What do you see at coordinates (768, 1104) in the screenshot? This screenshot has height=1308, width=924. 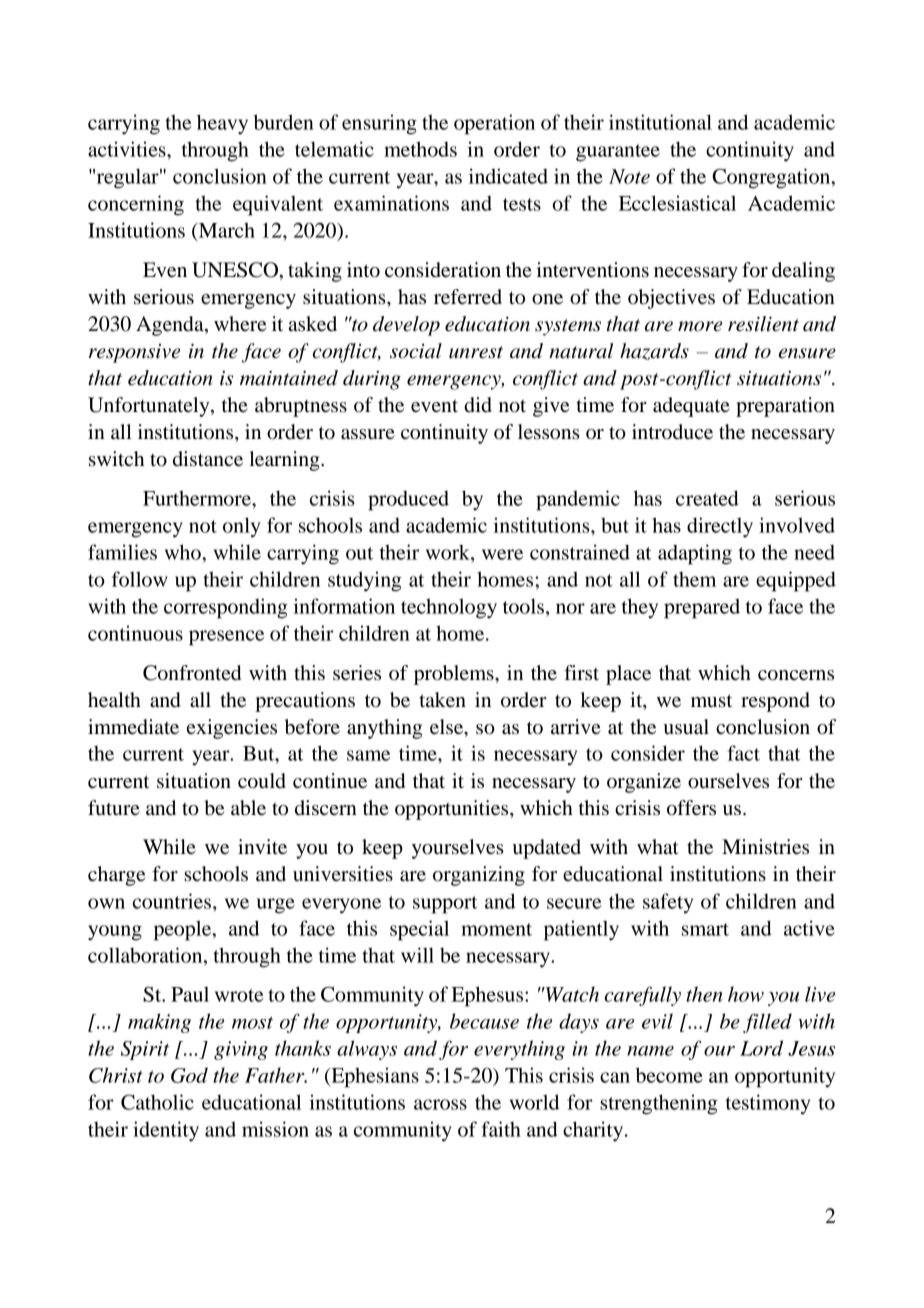 I see `testimony` at bounding box center [768, 1104].
